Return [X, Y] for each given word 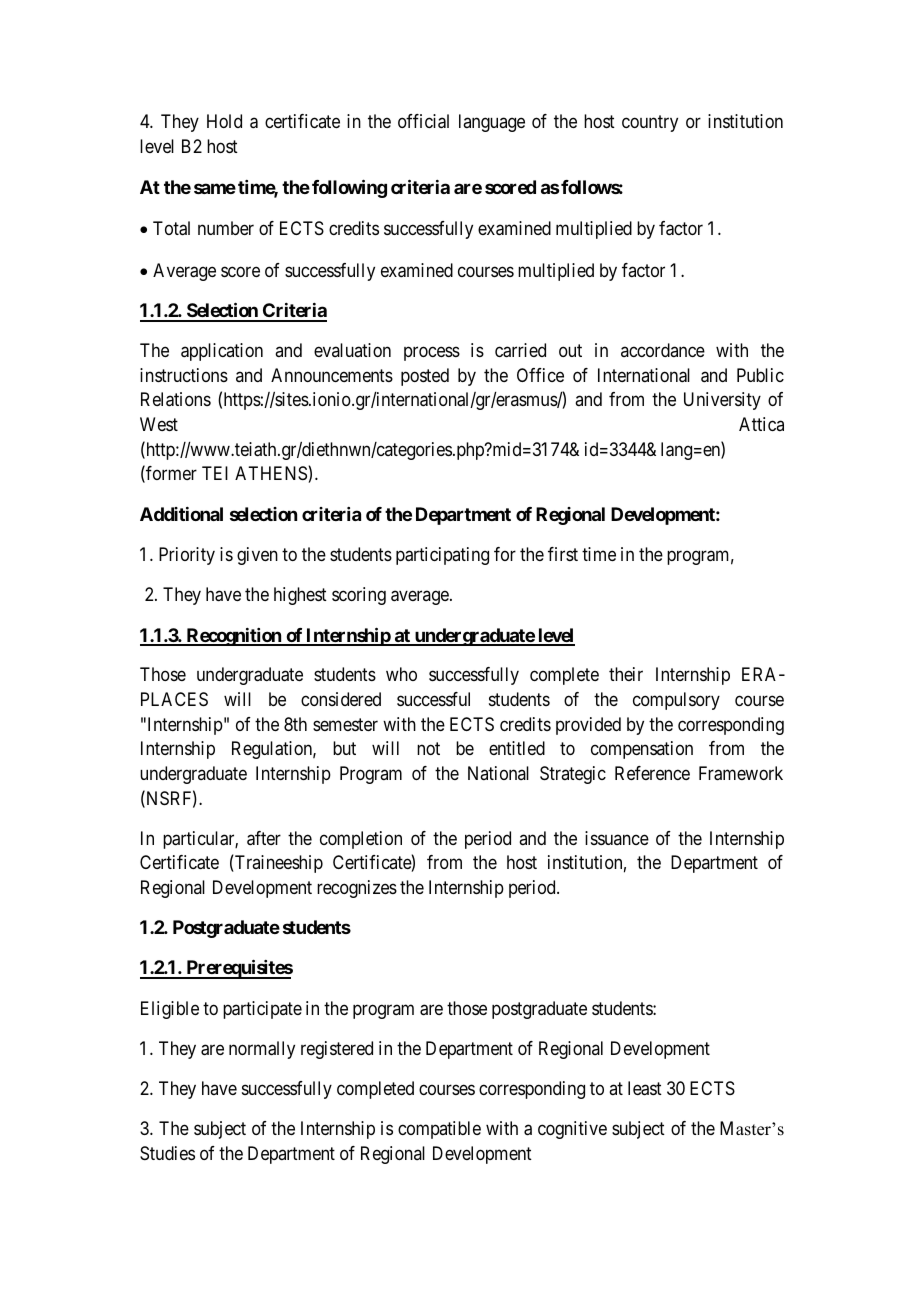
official [423, 121]
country [650, 124]
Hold [224, 121]
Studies [167, 1153]
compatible [439, 1130]
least [645, 1088]
